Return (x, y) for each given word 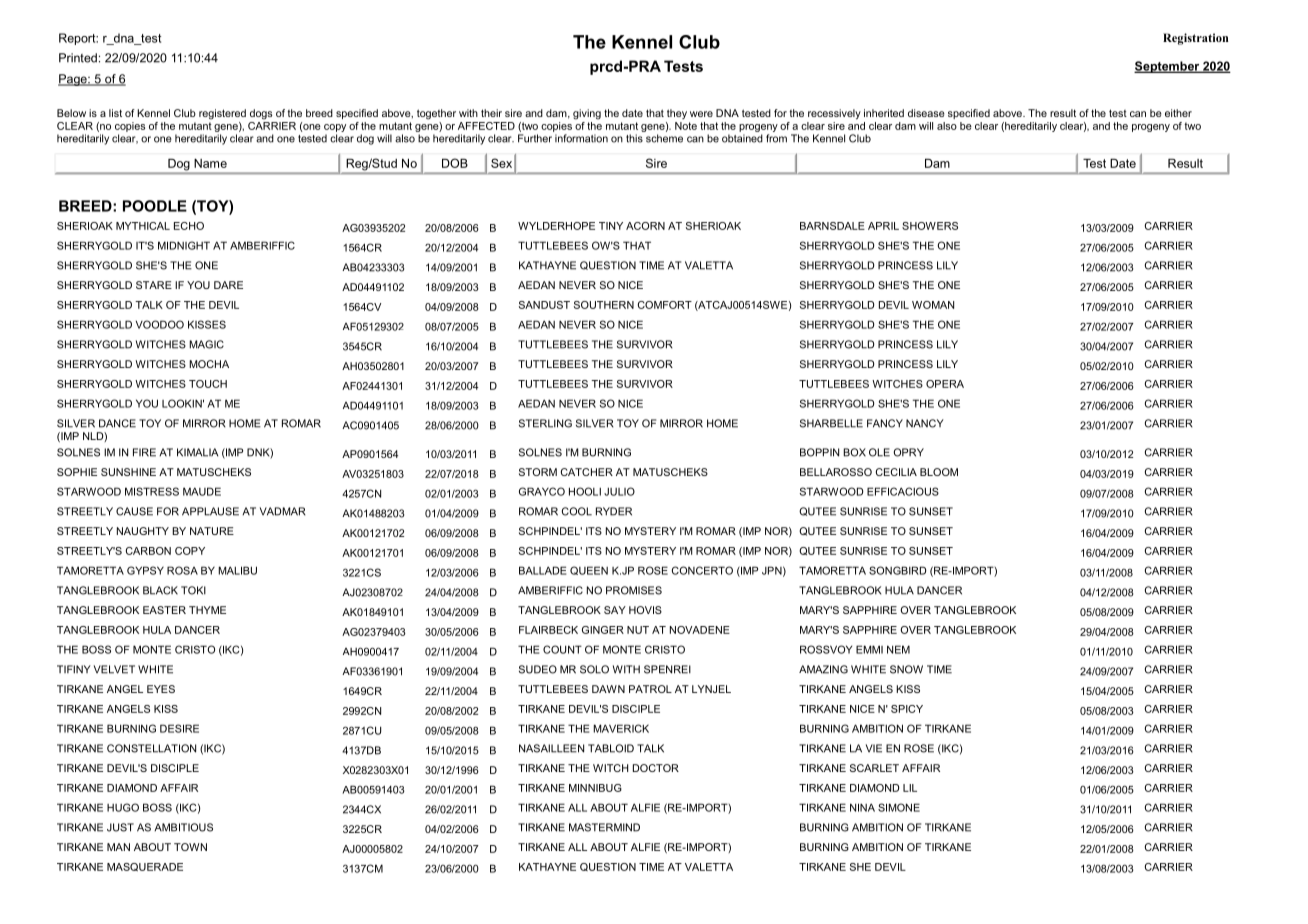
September (1168, 67)
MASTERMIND (604, 827)
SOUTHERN (604, 305)
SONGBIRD (898, 570)
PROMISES (634, 590)
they (677, 114)
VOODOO (160, 324)
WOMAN (933, 305)
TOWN (190, 847)
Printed (78, 58)
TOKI (193, 590)
